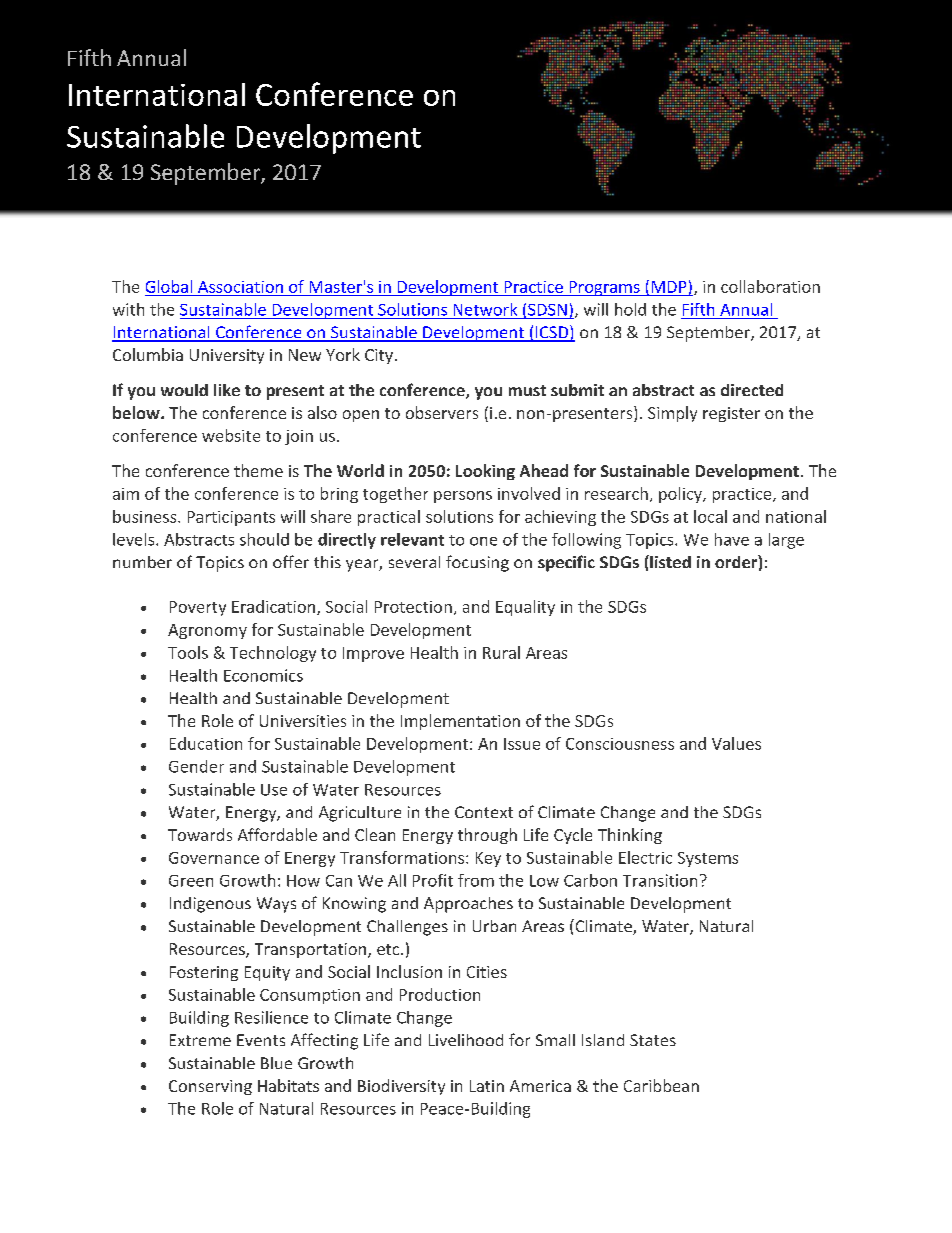 This screenshot has height=1233, width=952. Describe the element at coordinates (200, 1040) in the screenshot. I see `Extreme` at that location.
